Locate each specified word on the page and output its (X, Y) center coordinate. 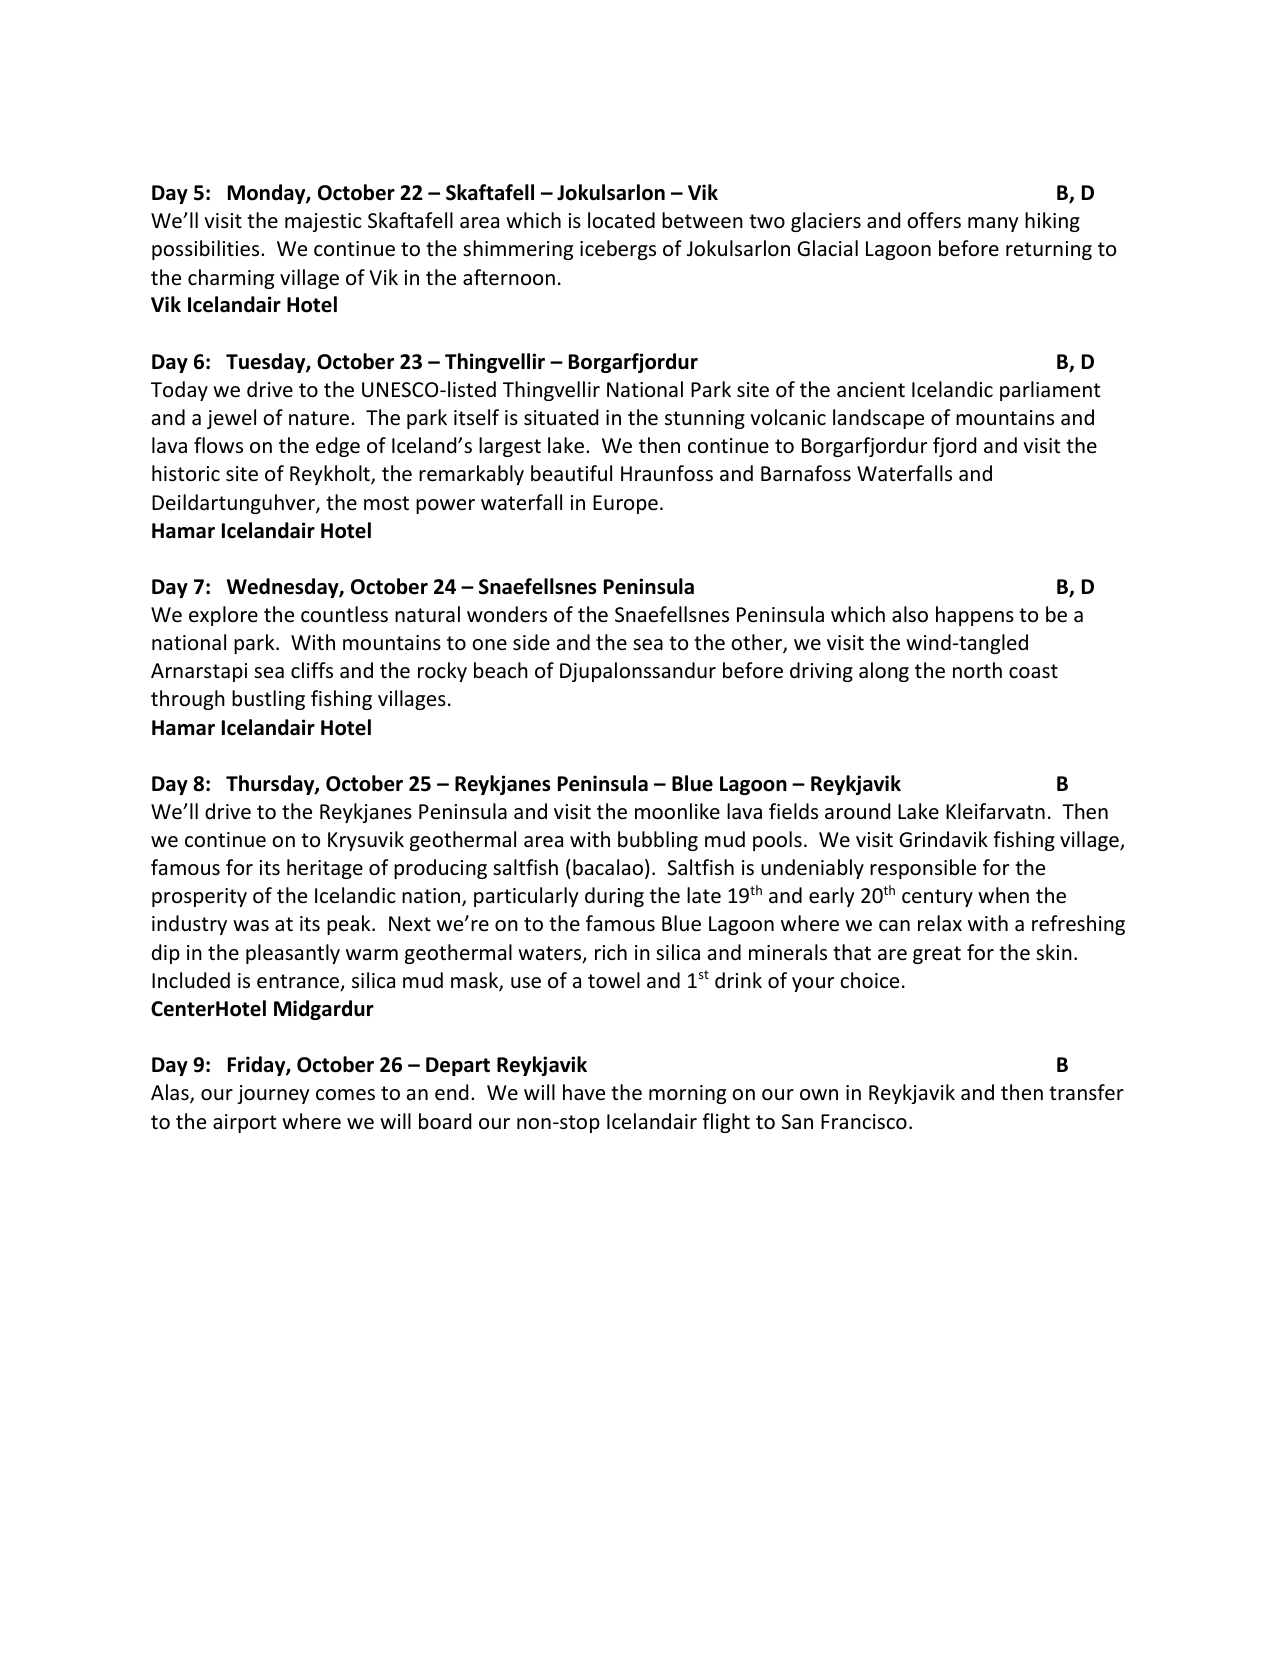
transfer (1086, 1092)
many (993, 224)
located (621, 220)
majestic (323, 222)
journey (273, 1094)
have (584, 1092)
